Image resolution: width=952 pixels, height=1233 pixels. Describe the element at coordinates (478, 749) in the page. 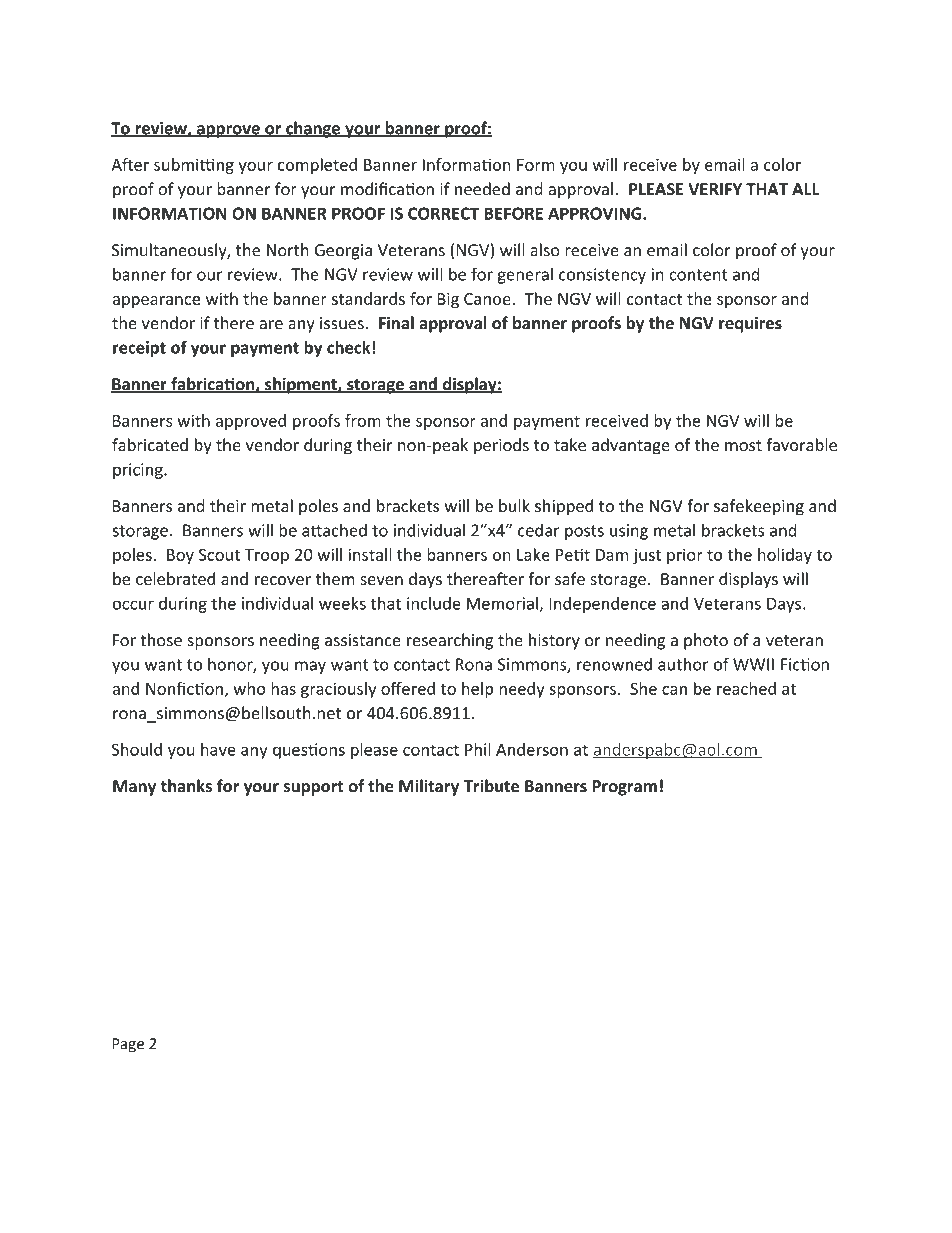

I see `Phil` at that location.
